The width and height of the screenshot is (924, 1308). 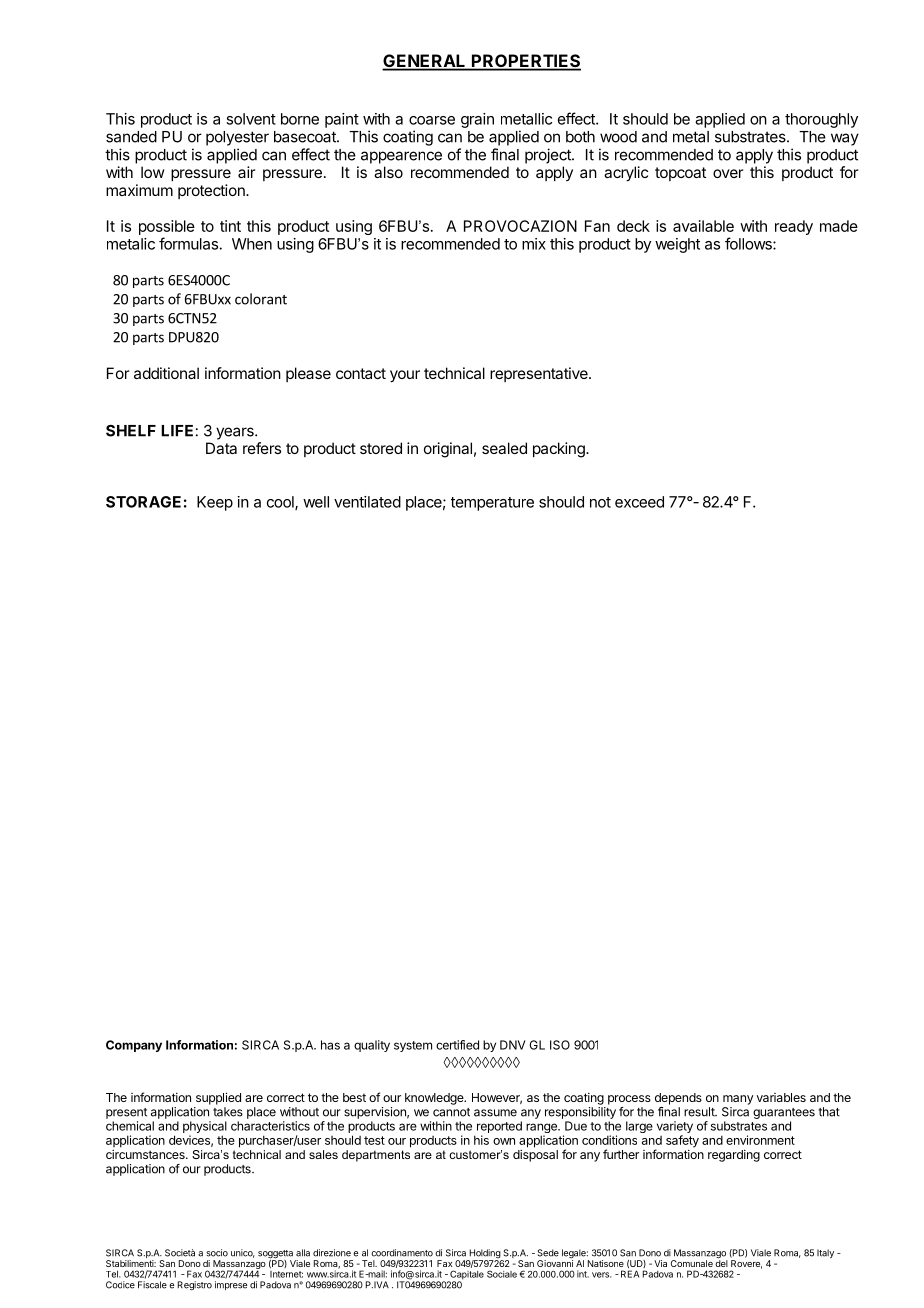 What do you see at coordinates (251, 119) in the screenshot?
I see `solvent` at bounding box center [251, 119].
